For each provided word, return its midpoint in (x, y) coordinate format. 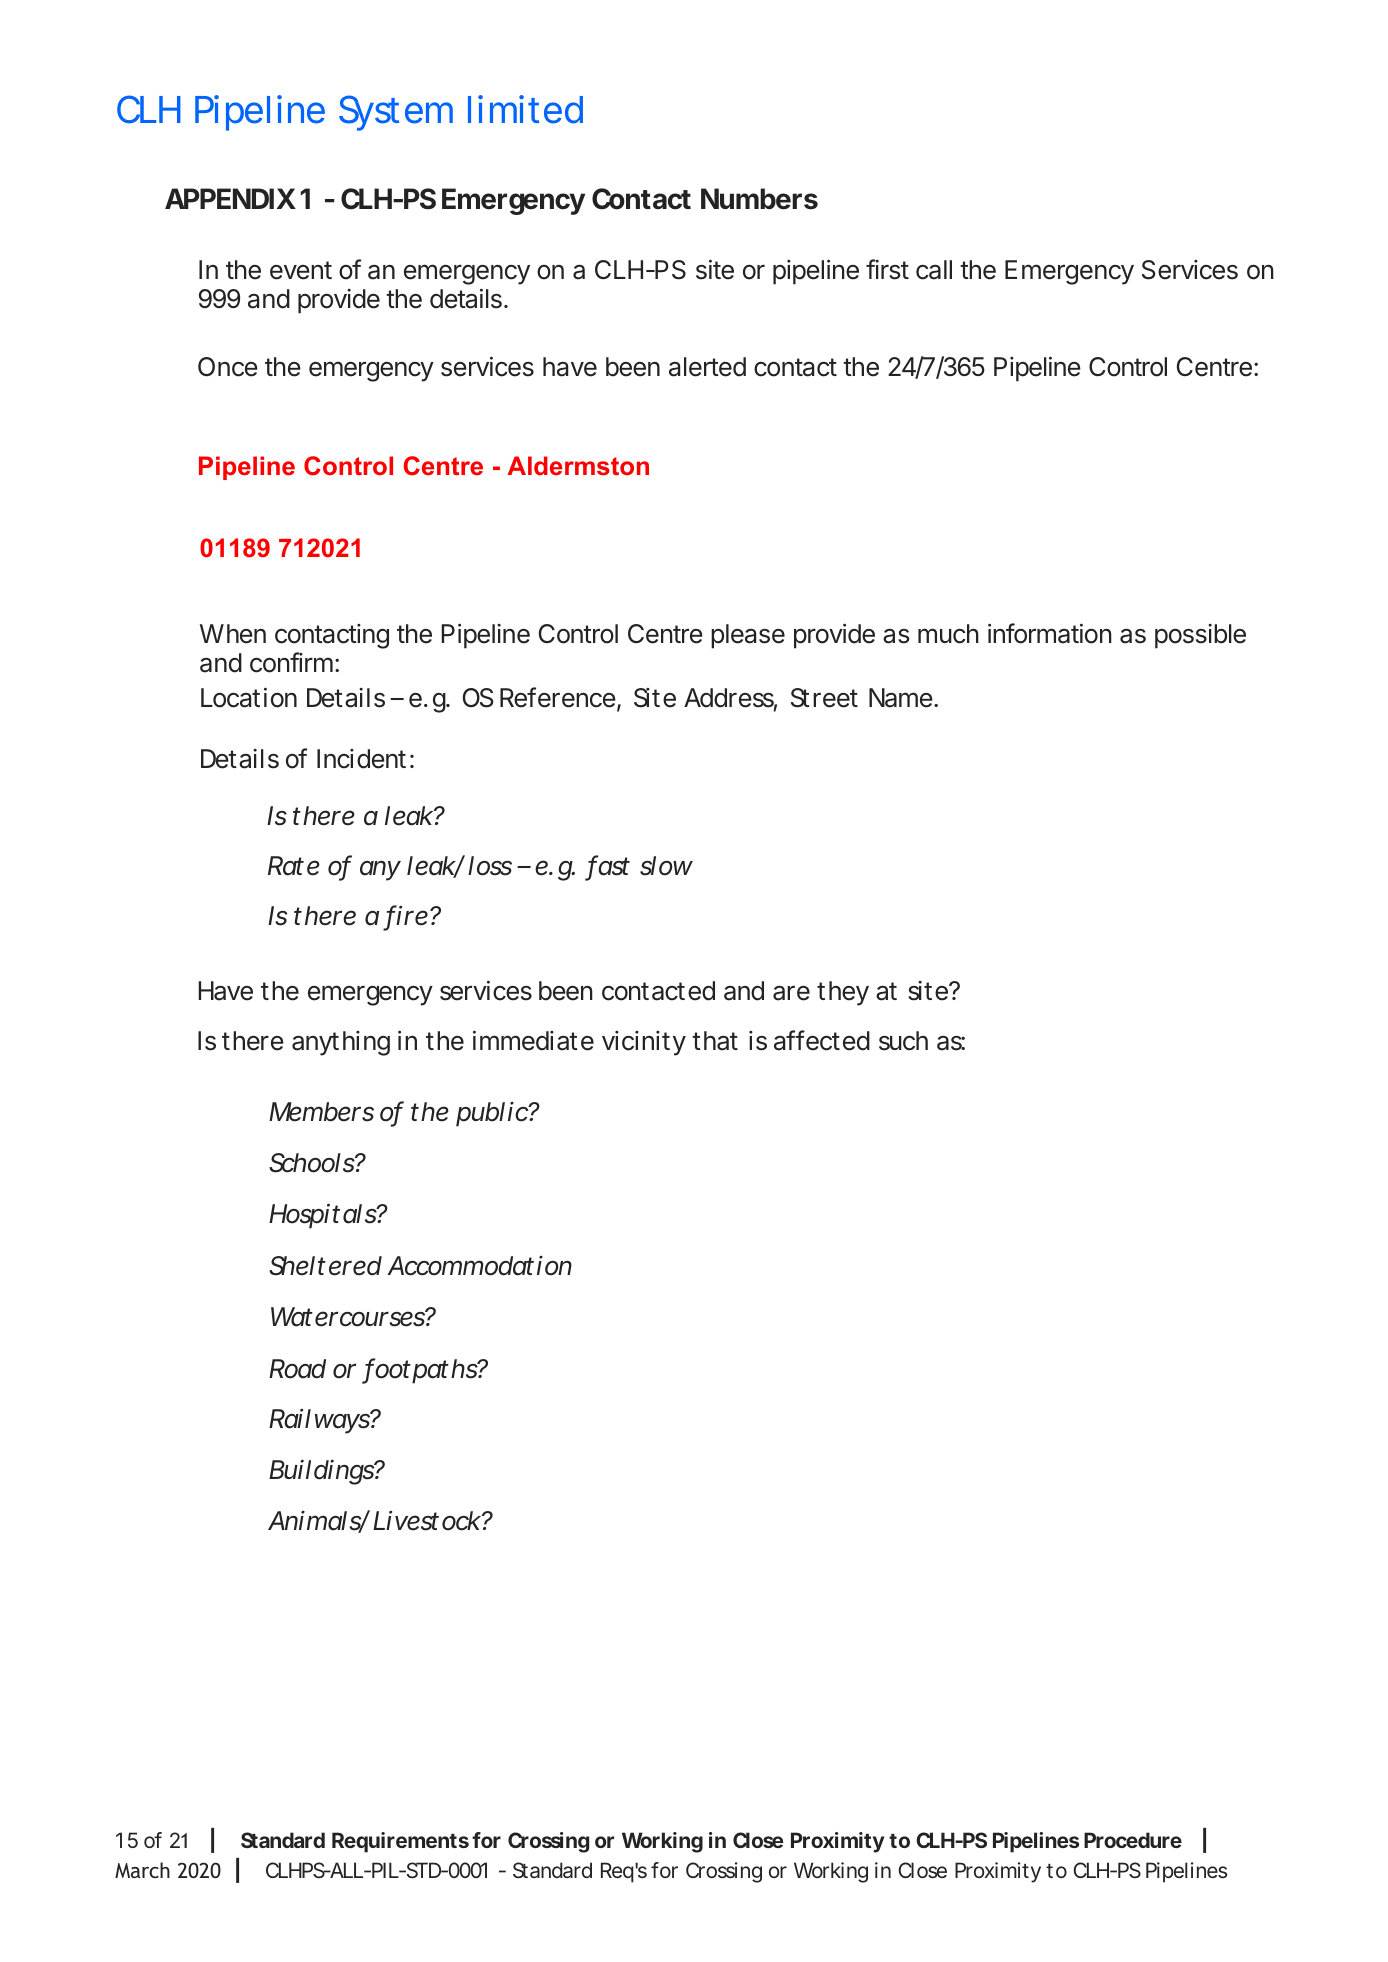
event (301, 270)
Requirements (400, 1842)
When (233, 634)
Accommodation (479, 1266)
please (748, 636)
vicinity (644, 1043)
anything (341, 1043)
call (934, 270)
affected (822, 1040)
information (1050, 633)
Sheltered (325, 1266)
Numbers (759, 199)
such (903, 1041)
